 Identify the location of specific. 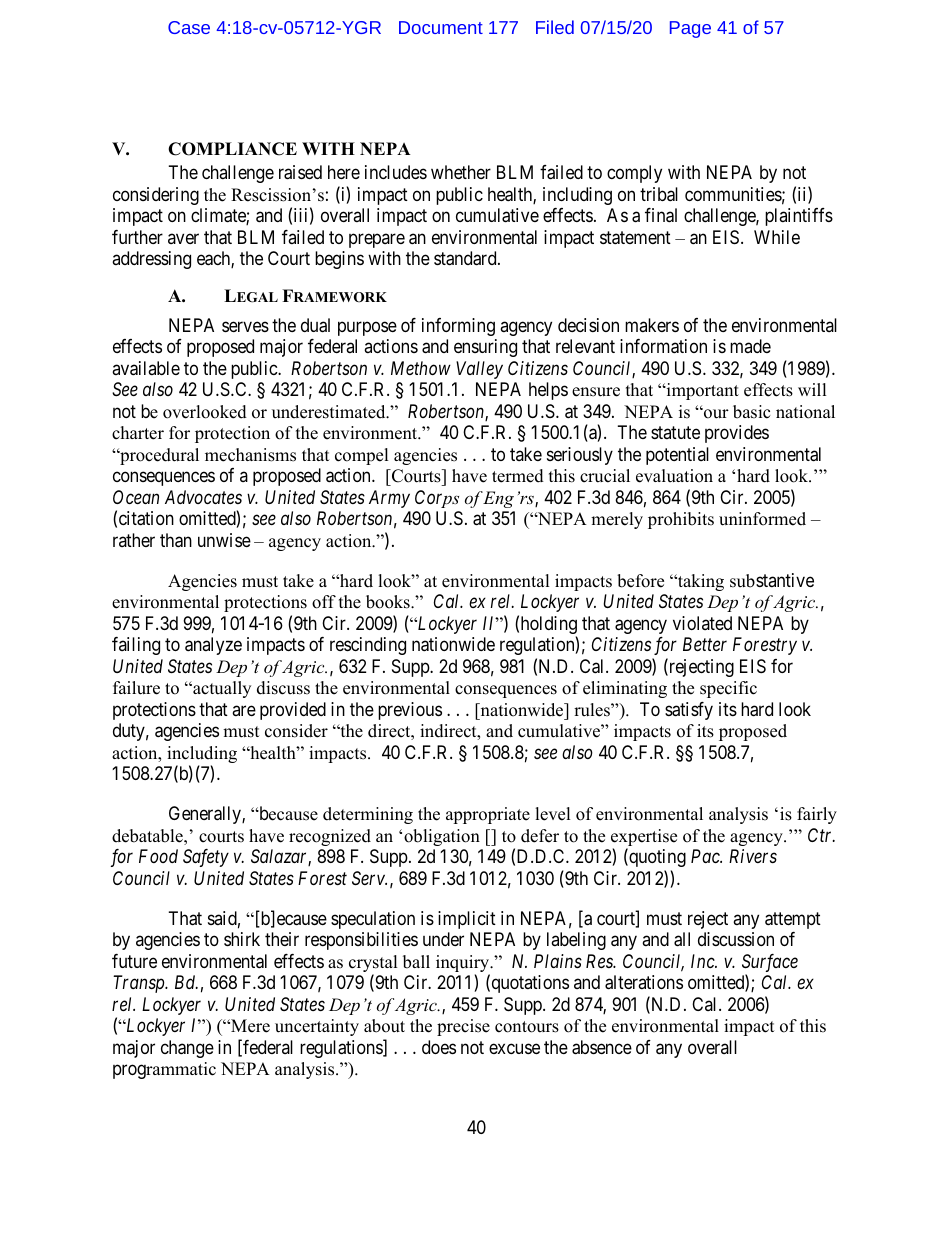
(728, 689).
